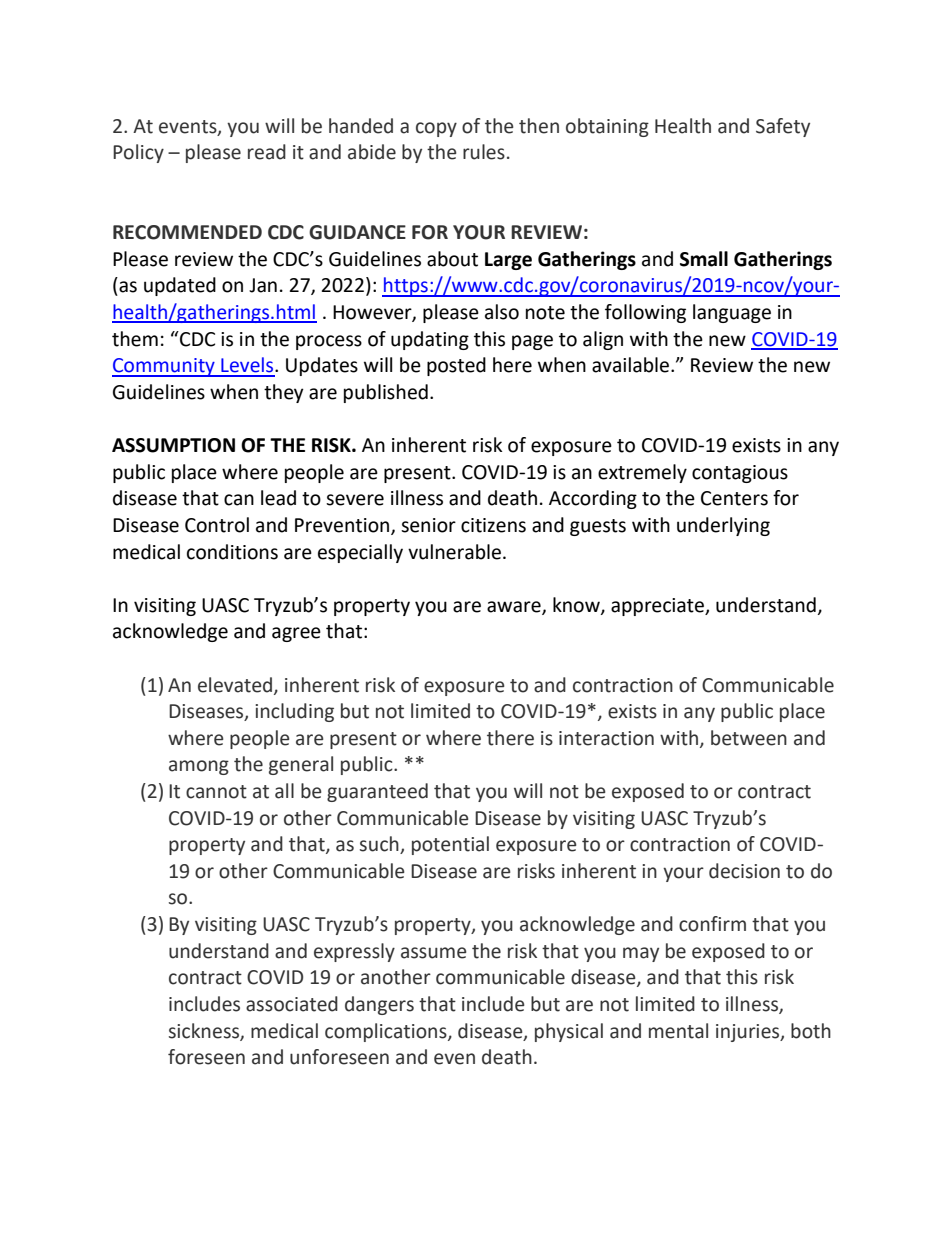  What do you see at coordinates (783, 127) in the document?
I see `Safety` at bounding box center [783, 127].
